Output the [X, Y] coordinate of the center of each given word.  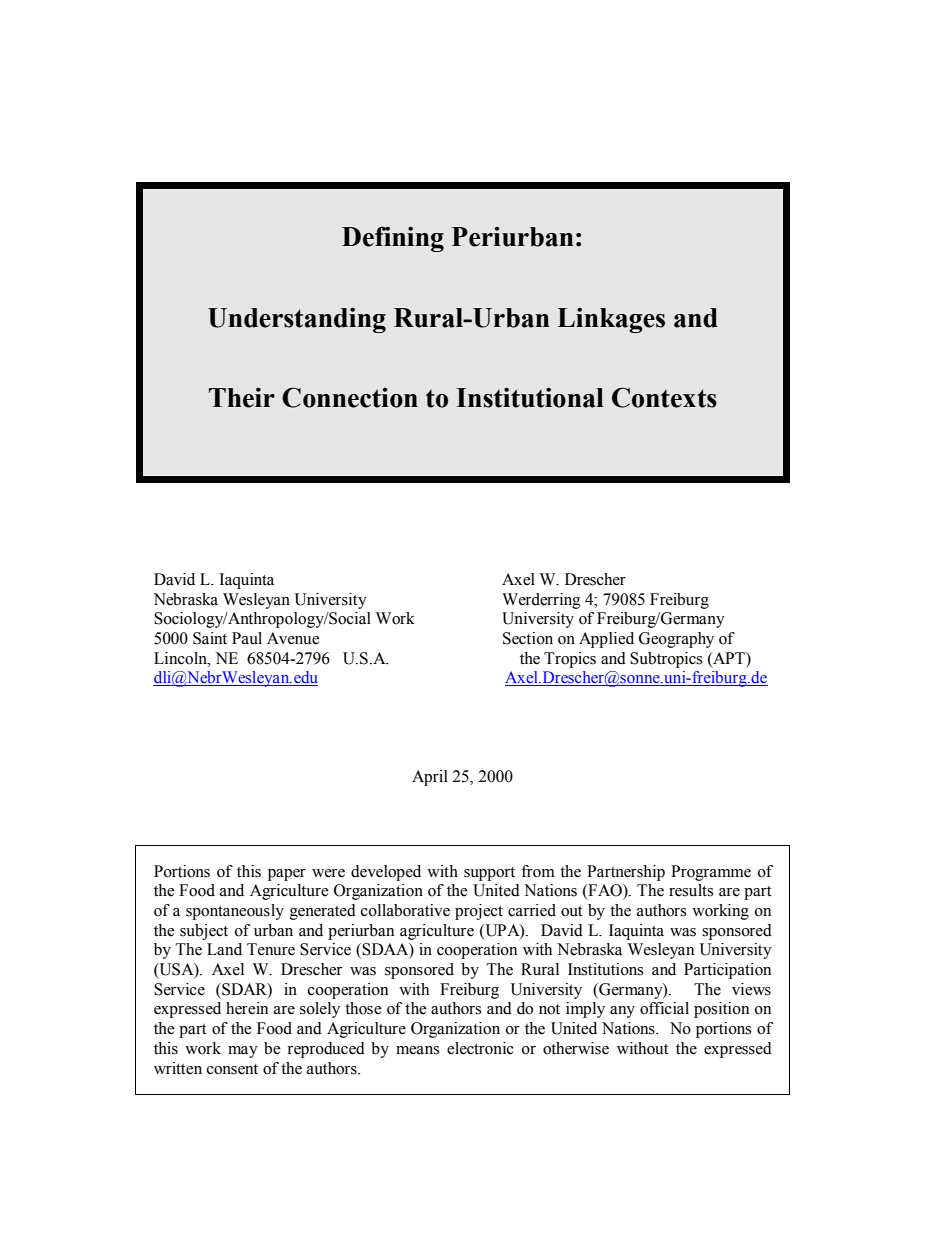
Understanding [297, 320]
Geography [676, 640]
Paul [247, 638]
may [243, 1052]
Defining [393, 239]
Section [528, 638]
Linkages [611, 320]
